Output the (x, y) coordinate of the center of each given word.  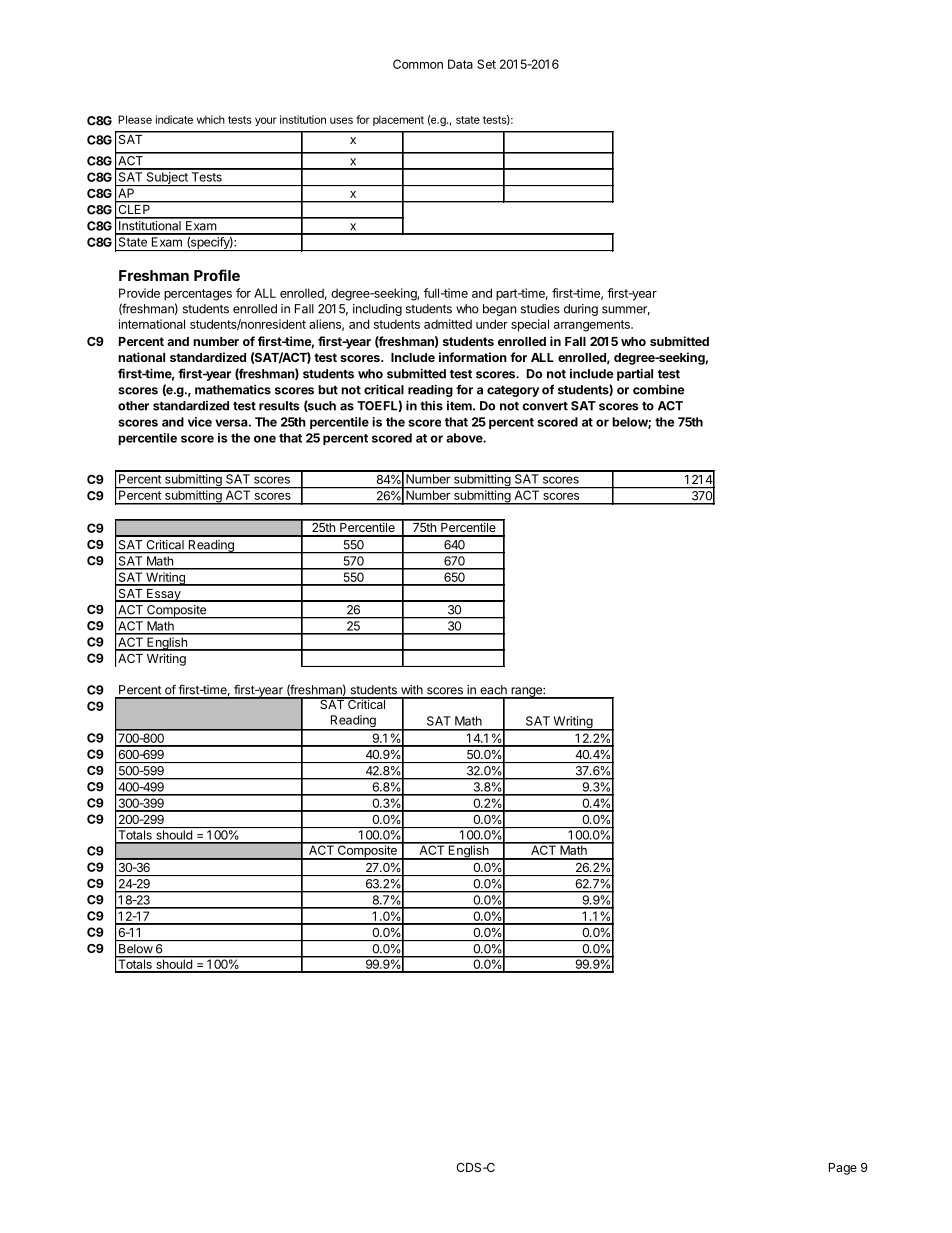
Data (460, 64)
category (513, 391)
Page (843, 1169)
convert (545, 406)
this (431, 406)
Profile (217, 275)
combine (658, 389)
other (133, 406)
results (279, 406)
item (460, 406)
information (473, 357)
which (211, 119)
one (265, 439)
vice (200, 422)
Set (486, 64)
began (499, 310)
